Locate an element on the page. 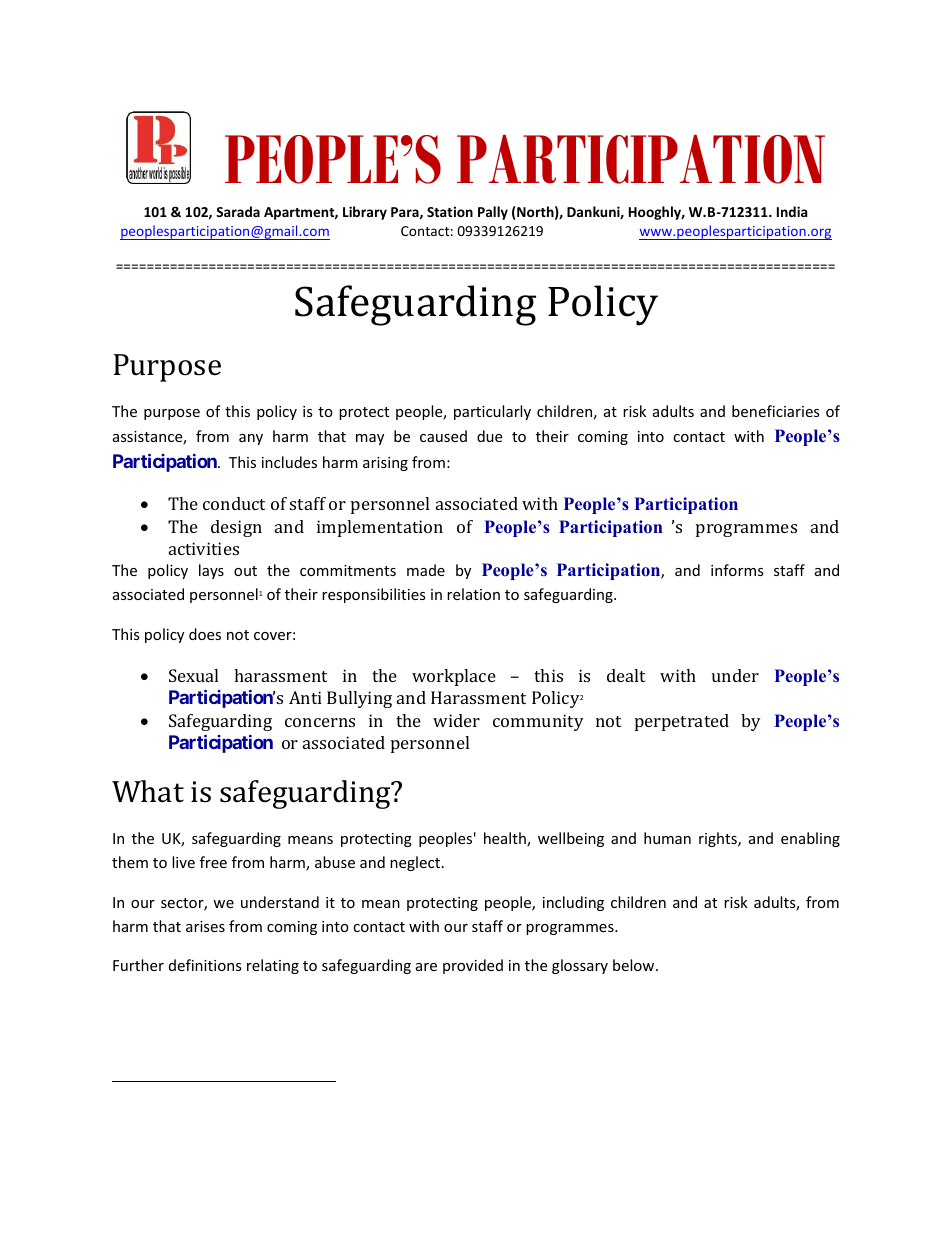 The height and width of the image is (1233, 952). any is located at coordinates (251, 439).
